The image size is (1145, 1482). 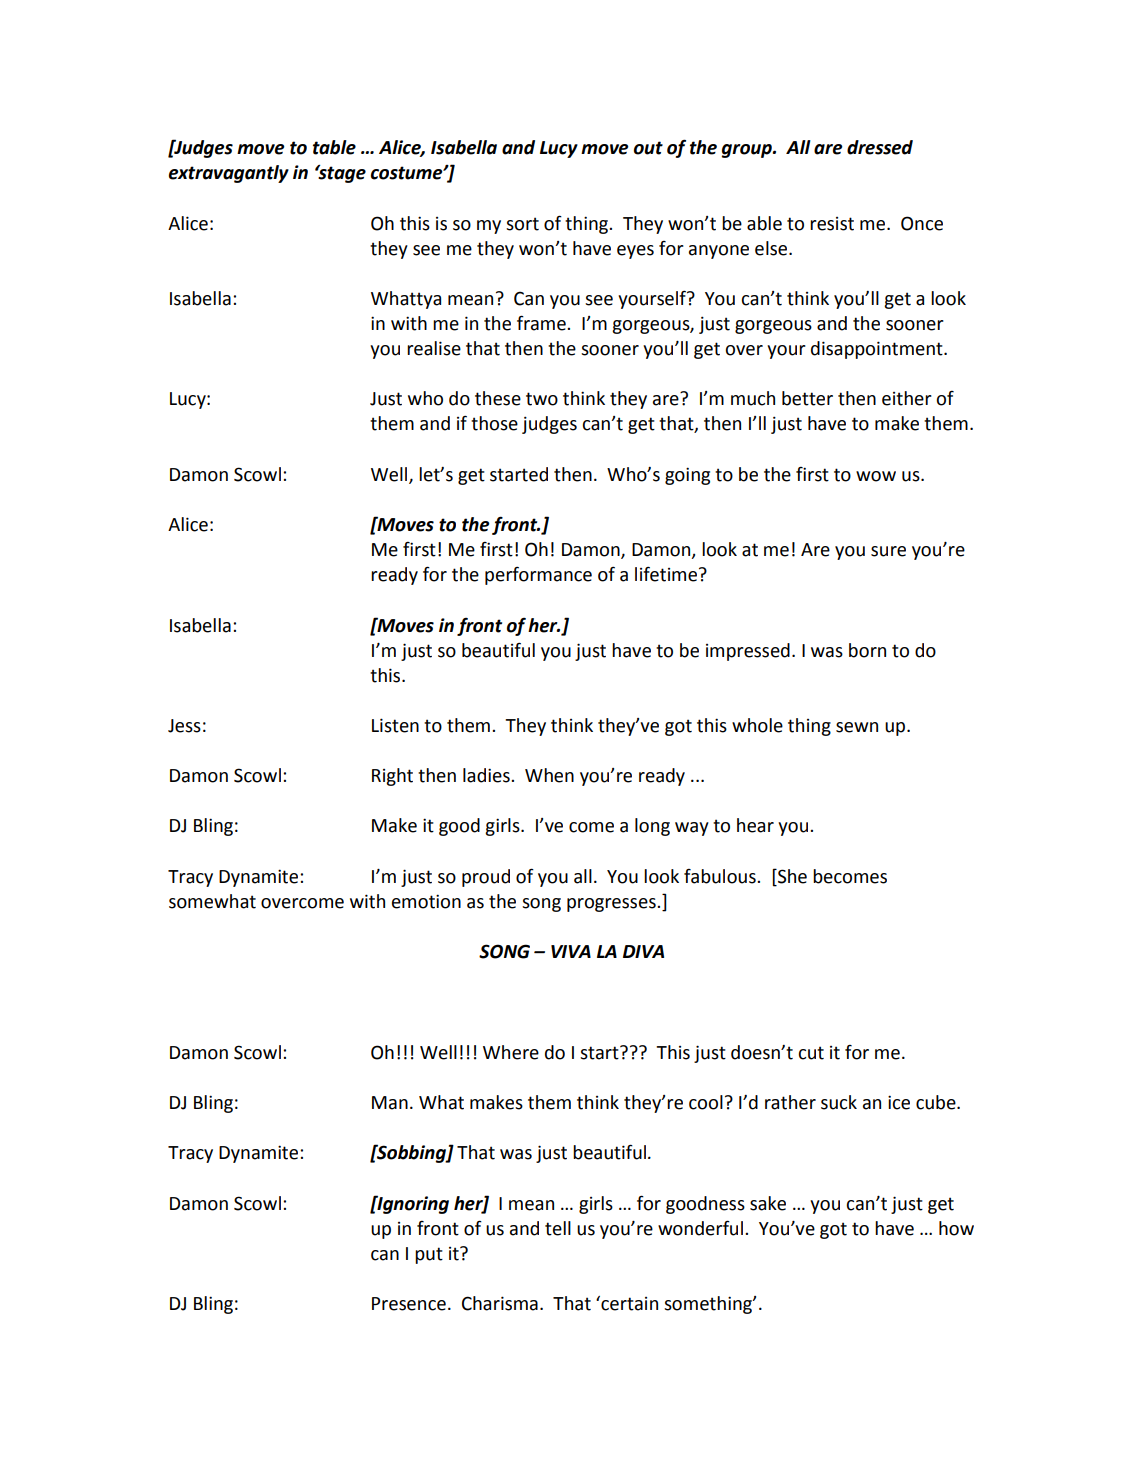 I want to click on When, so click(x=549, y=775).
